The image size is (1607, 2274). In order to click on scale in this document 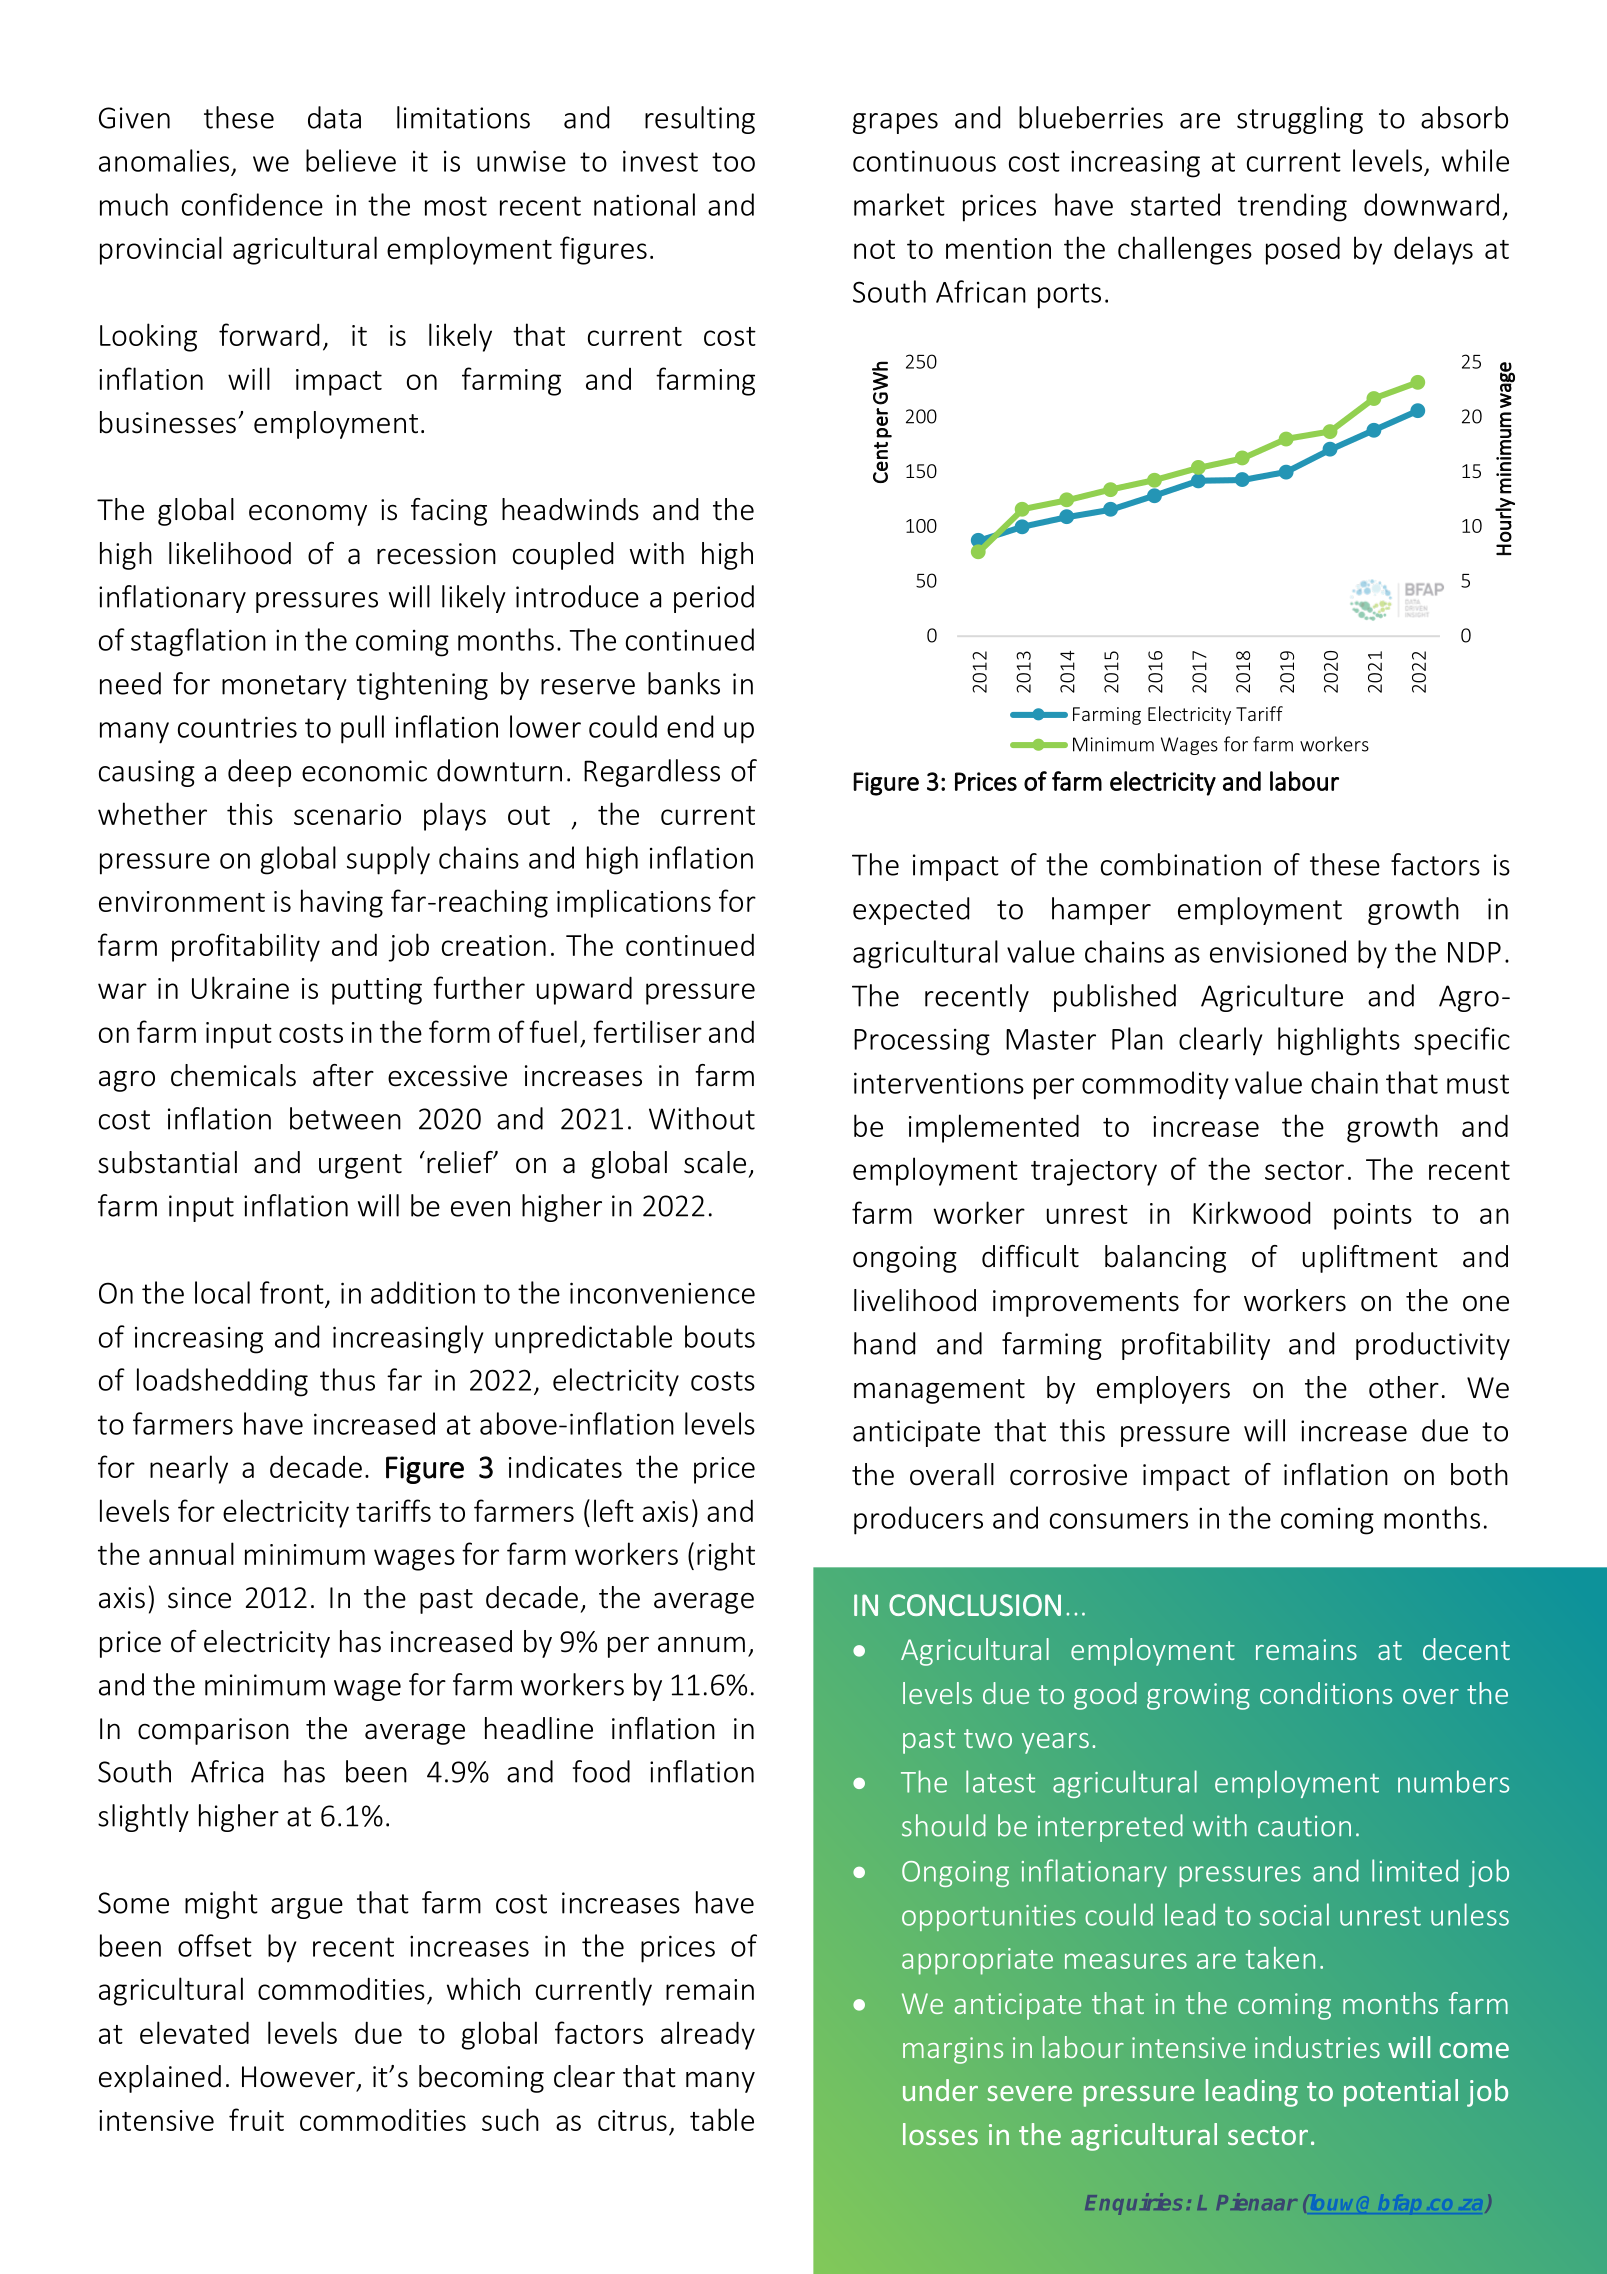, I will do `click(715, 1162)`.
